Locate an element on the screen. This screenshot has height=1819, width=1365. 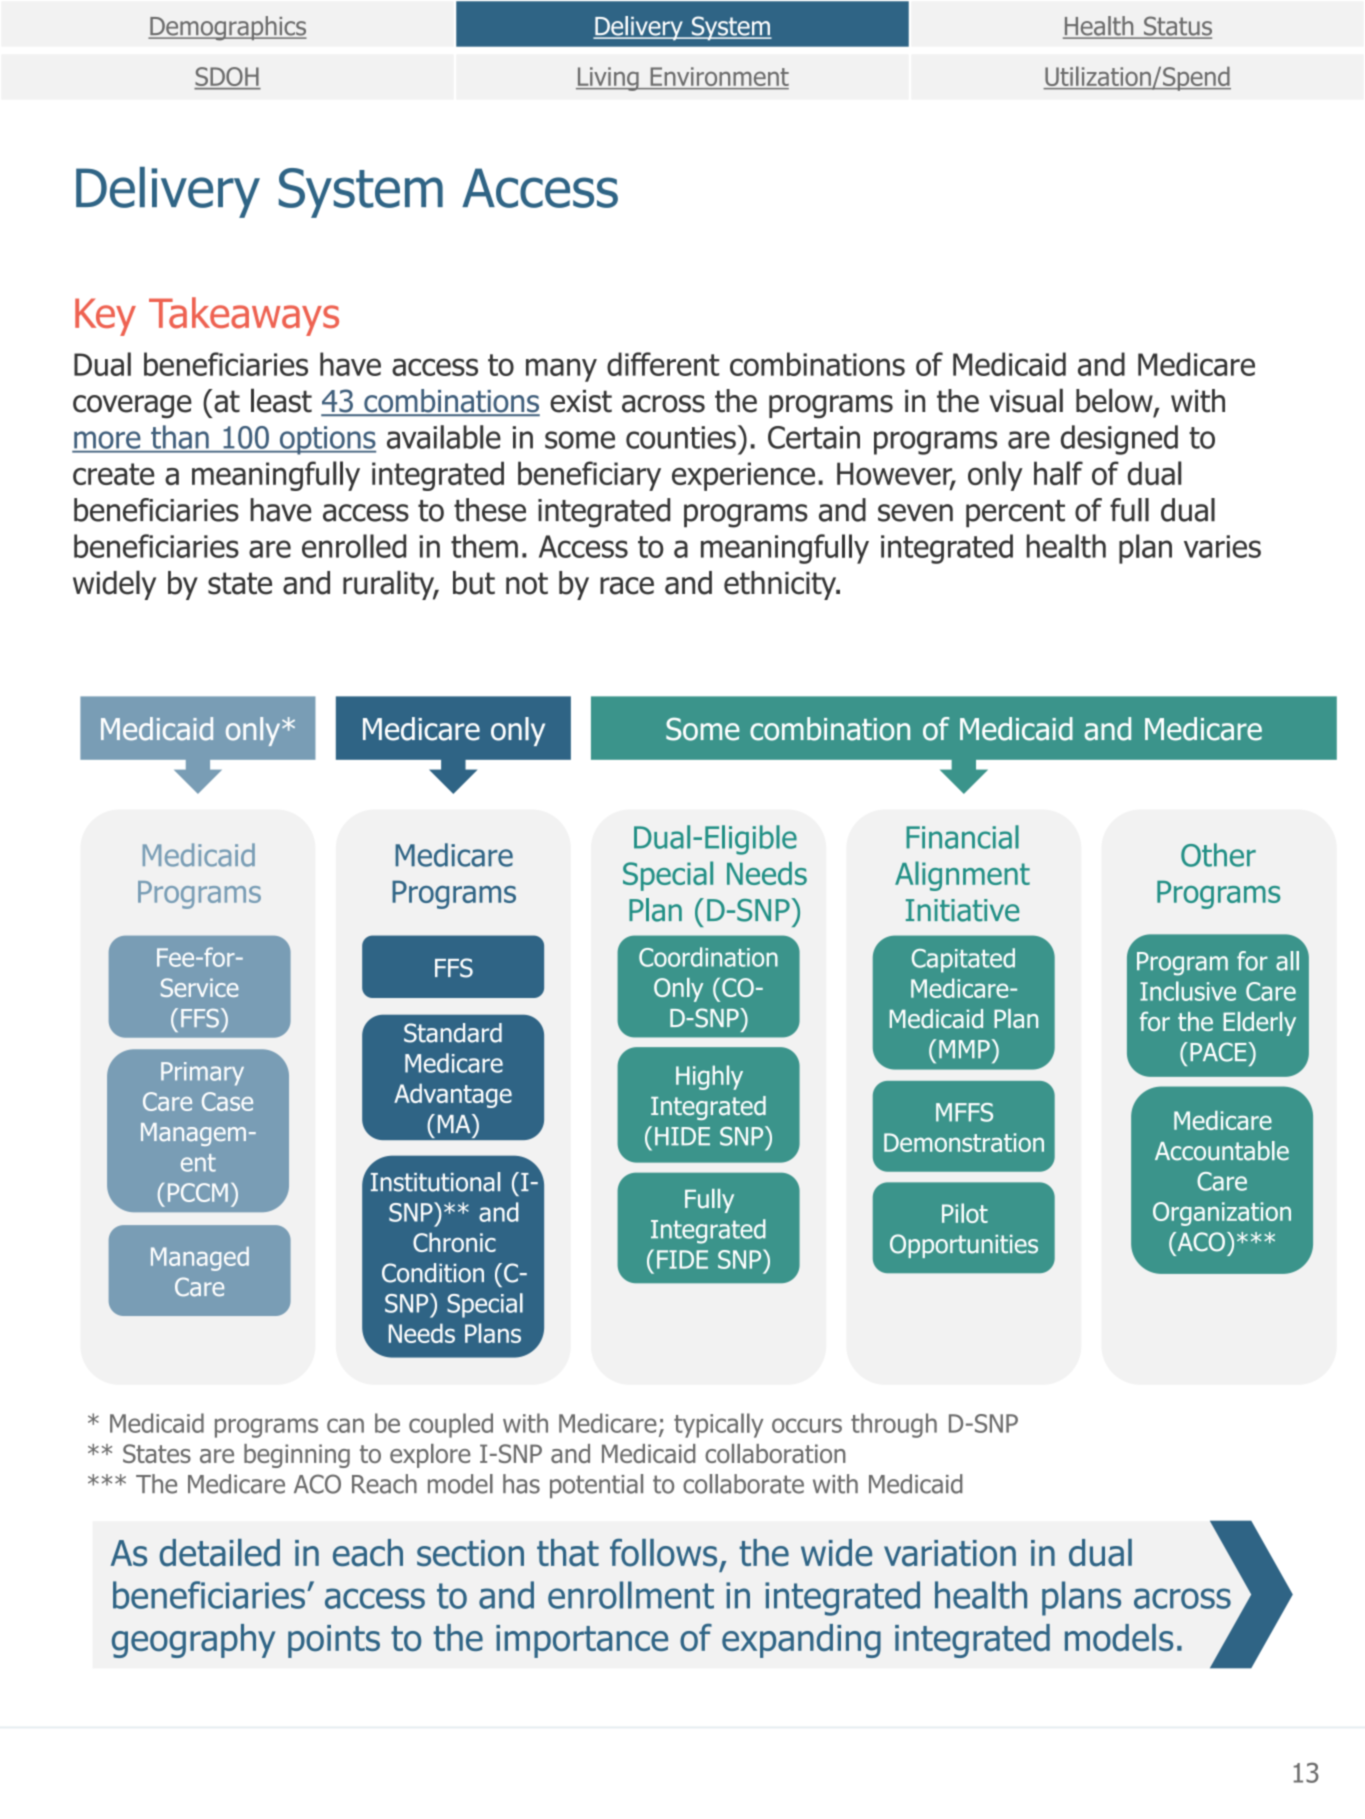
race is located at coordinates (627, 586).
